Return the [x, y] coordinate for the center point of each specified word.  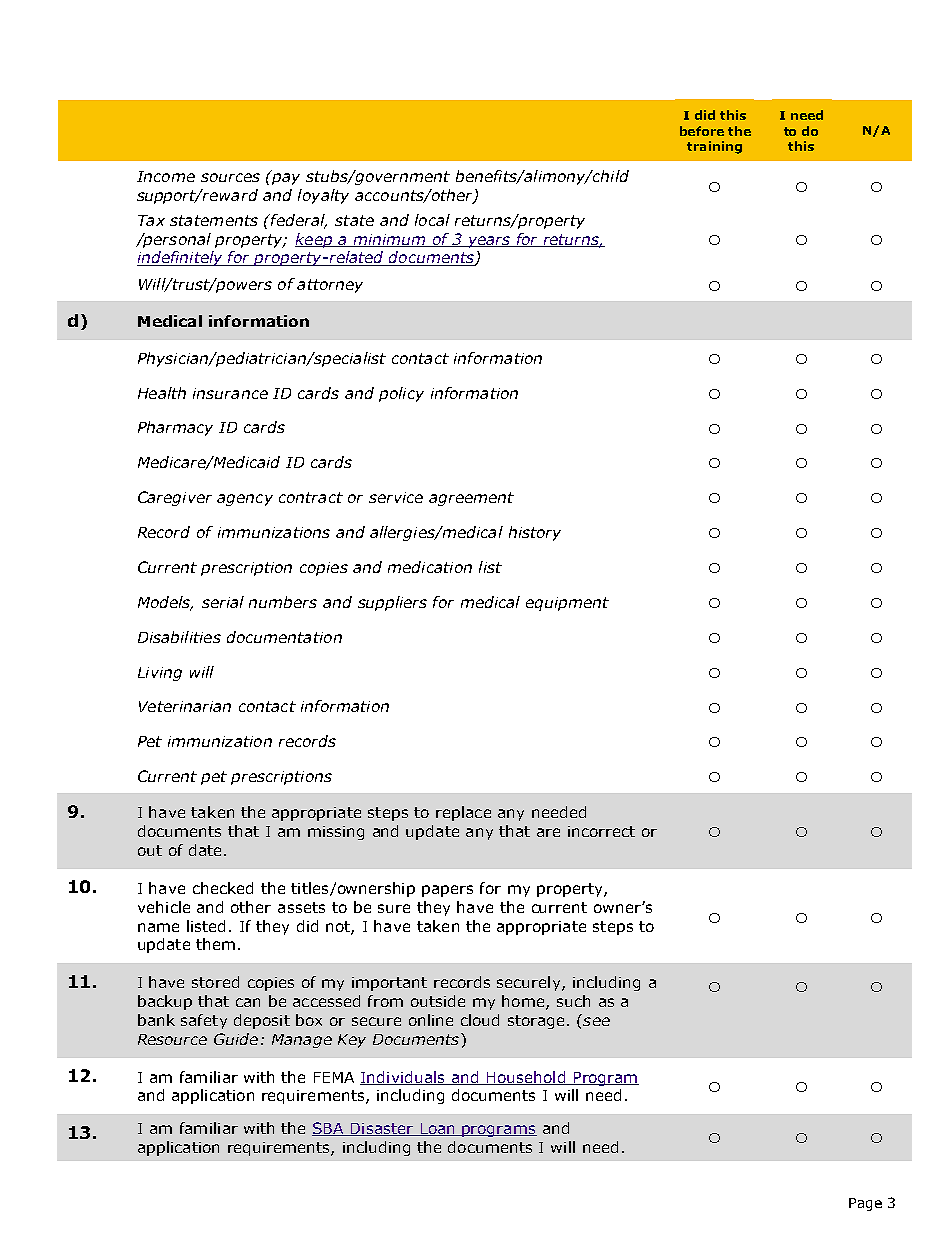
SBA [329, 1129]
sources [230, 177]
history [535, 533]
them [215, 944]
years [488, 242]
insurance [230, 393]
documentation [284, 637]
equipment [567, 604]
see [596, 1021]
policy [401, 394]
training [714, 147]
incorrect [601, 831]
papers [447, 891]
